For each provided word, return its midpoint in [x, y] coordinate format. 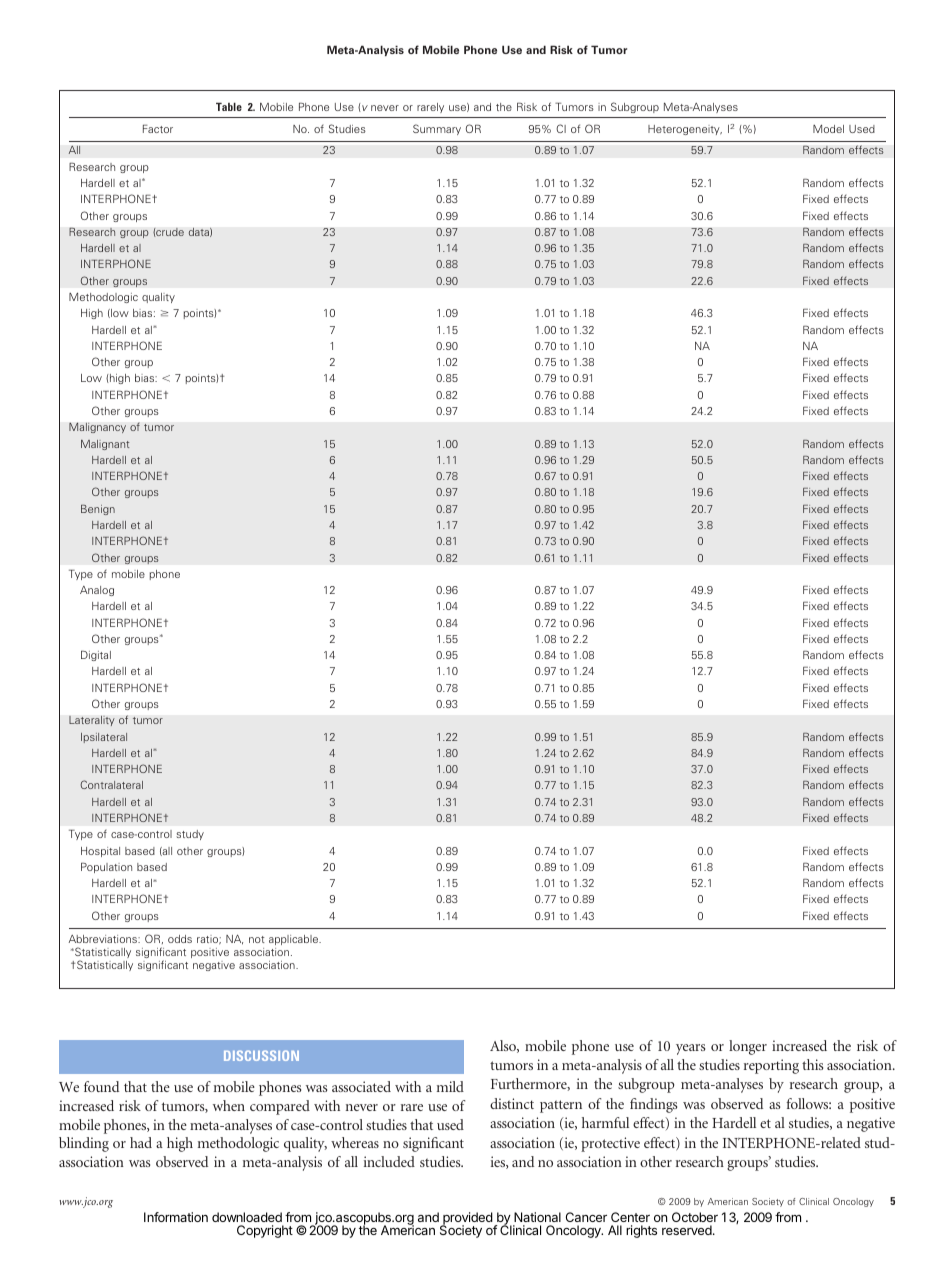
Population [106, 868]
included [389, 1161]
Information [176, 1217]
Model [828, 129]
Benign [98, 510]
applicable [295, 940]
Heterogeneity [685, 130]
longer [748, 1047]
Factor [158, 129]
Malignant [105, 445]
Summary [437, 129]
